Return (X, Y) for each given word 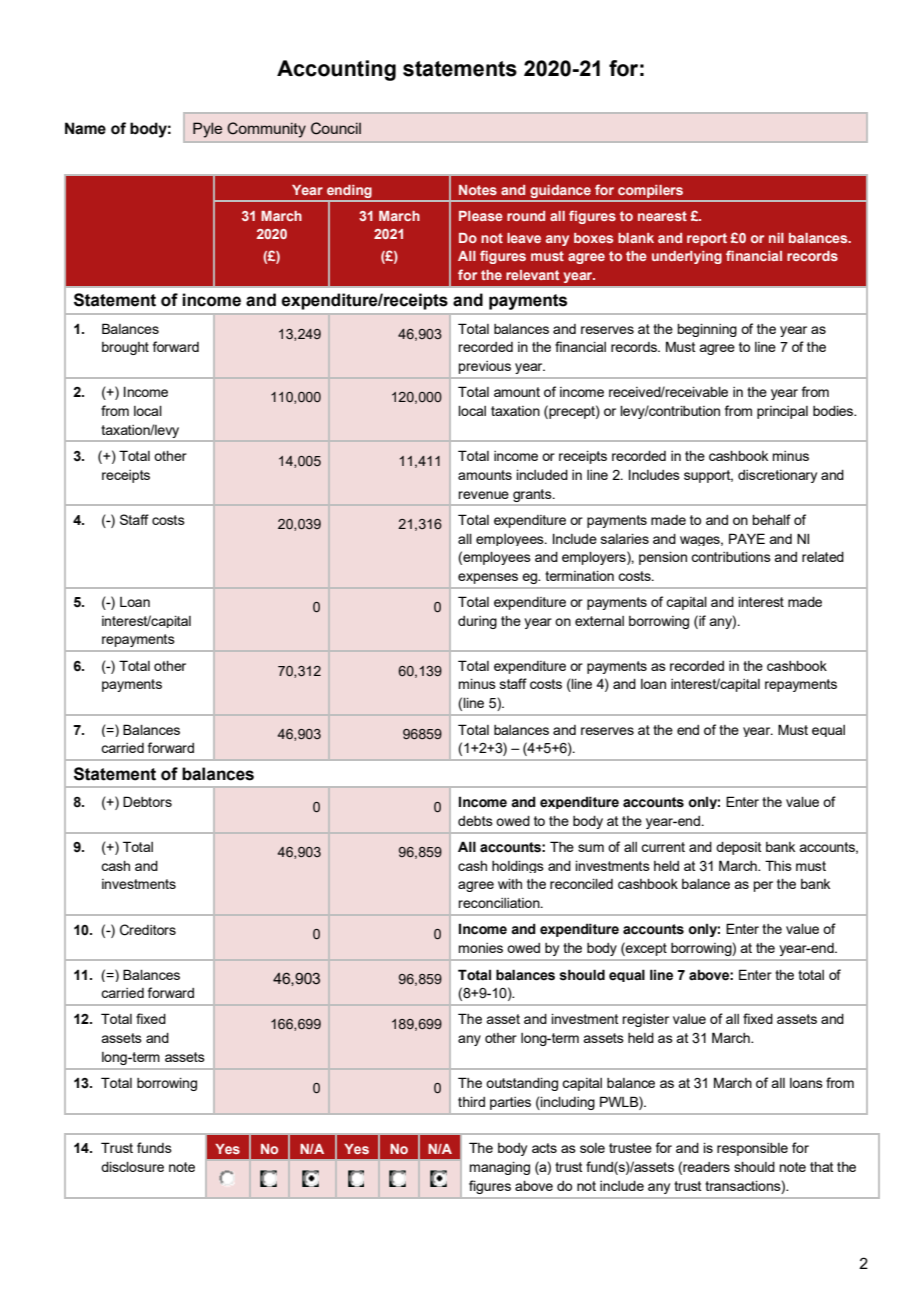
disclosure (132, 1167)
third (471, 1102)
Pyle (207, 130)
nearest (662, 216)
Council (336, 128)
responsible (752, 1149)
